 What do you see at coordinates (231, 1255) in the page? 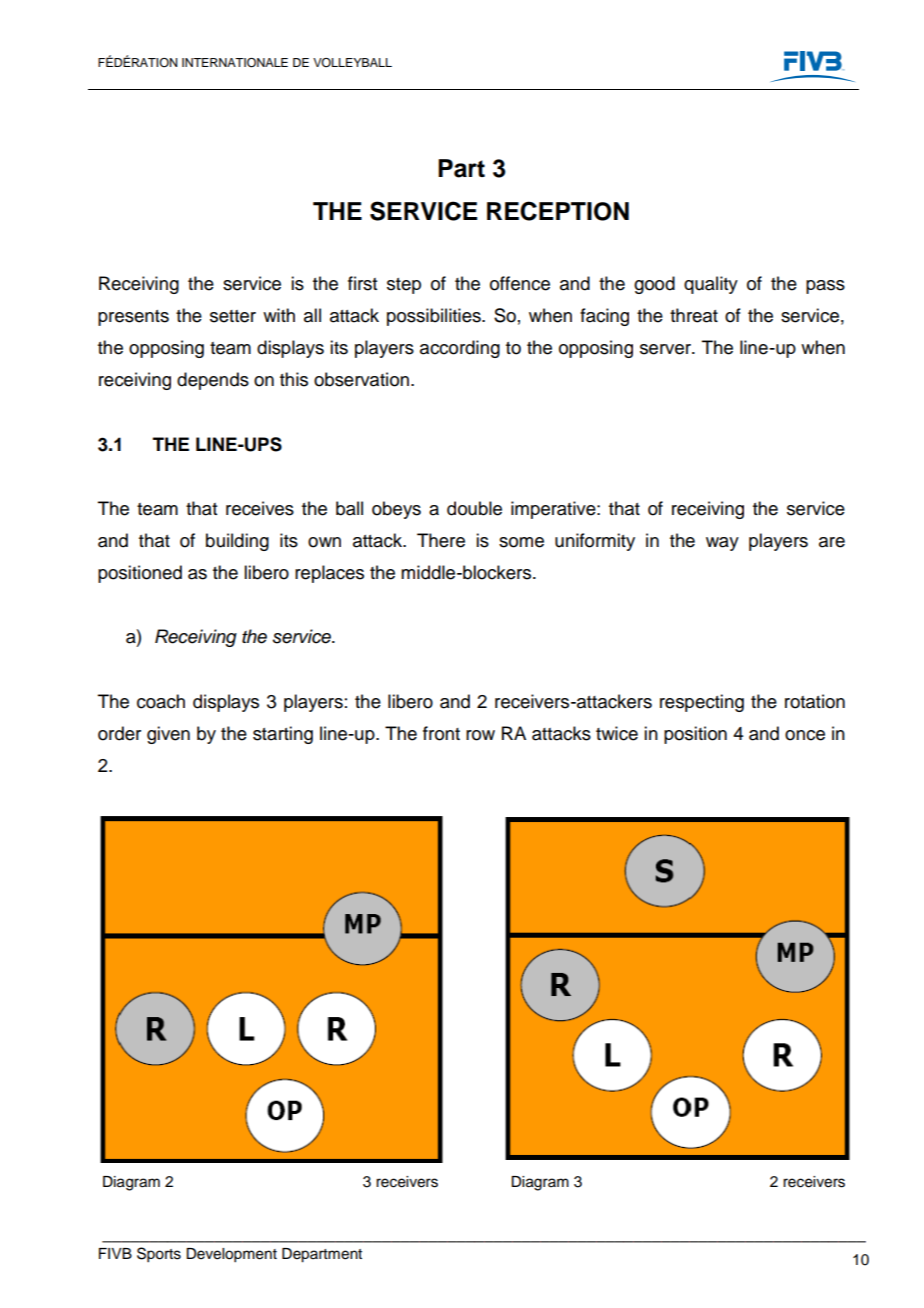
I see `Development` at bounding box center [231, 1255].
